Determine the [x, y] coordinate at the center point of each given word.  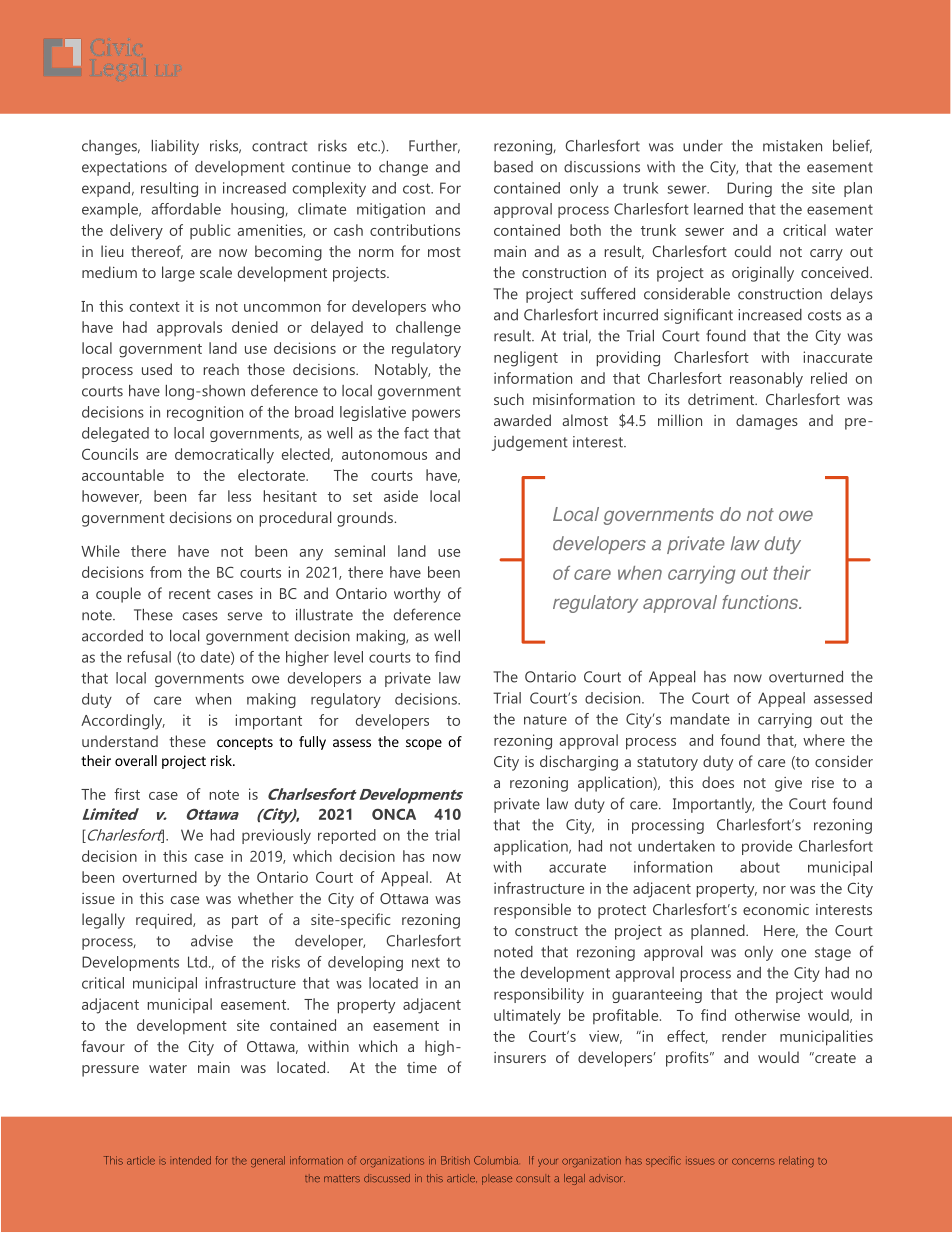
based [513, 167]
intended [190, 1160]
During [749, 189]
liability [175, 147]
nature [545, 720]
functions [761, 602]
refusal [149, 657]
